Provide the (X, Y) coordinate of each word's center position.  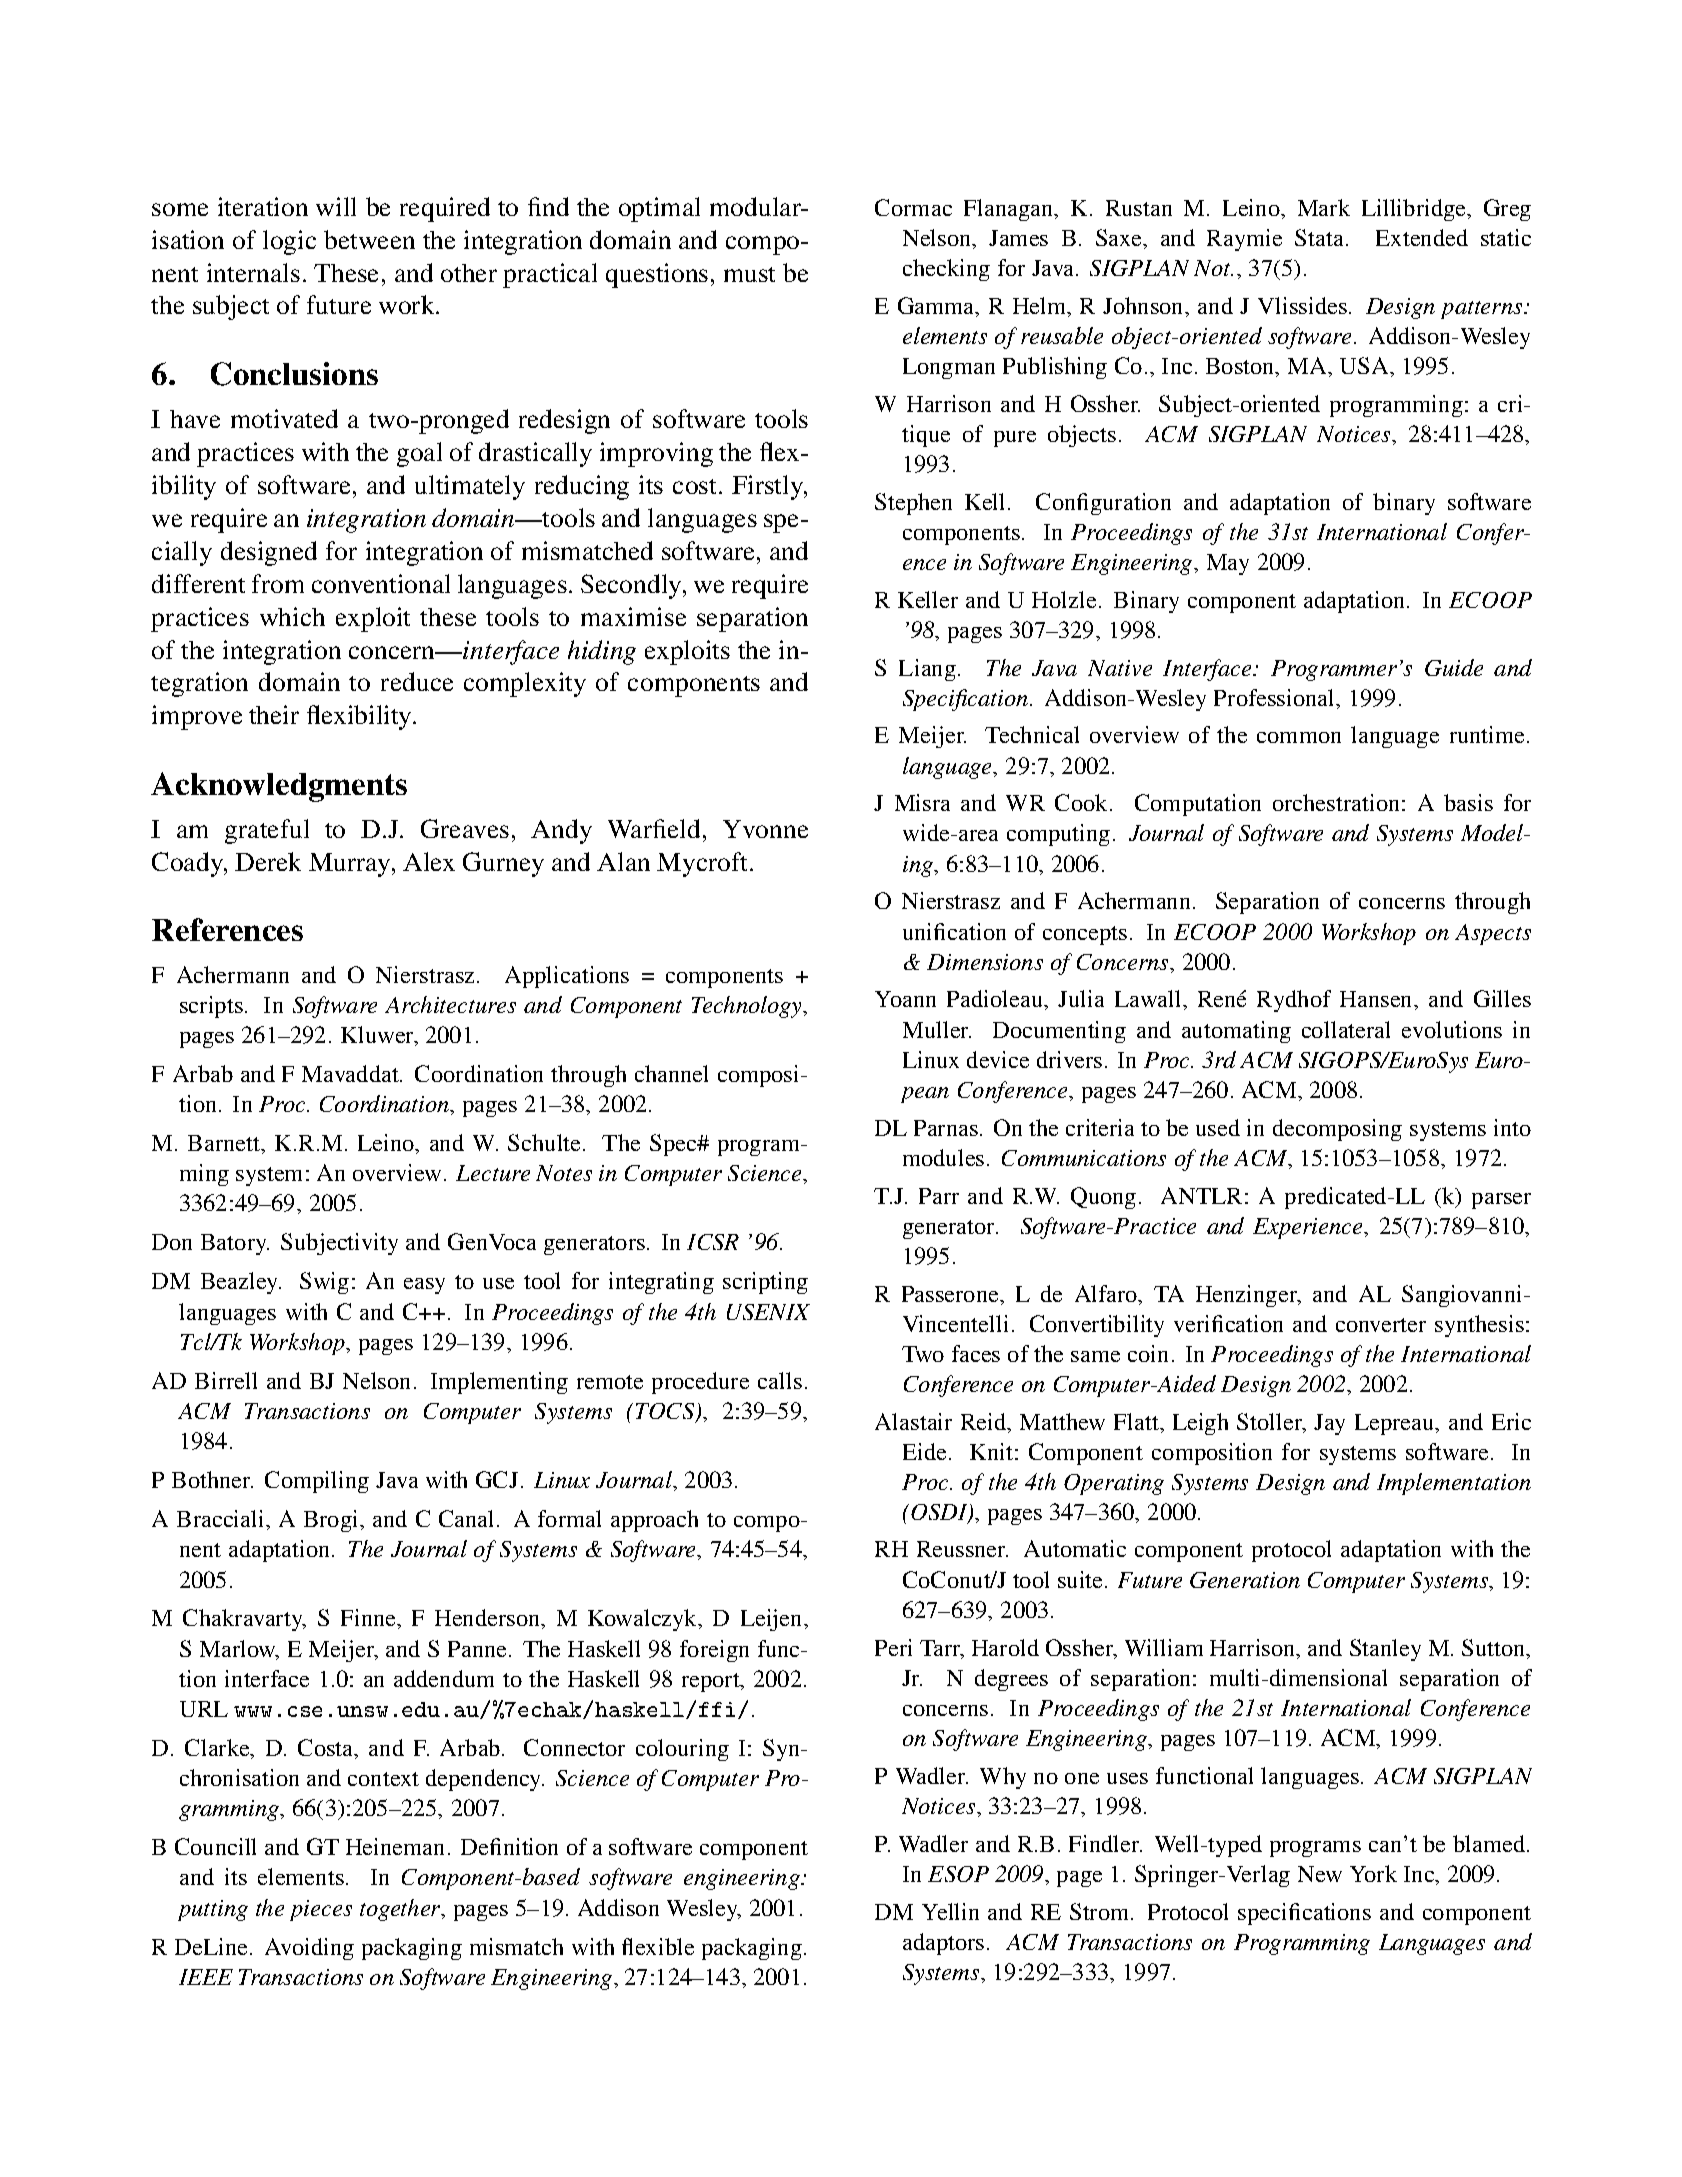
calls (780, 1380)
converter (1381, 1325)
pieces (321, 1910)
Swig (324, 1283)
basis (1468, 802)
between (369, 239)
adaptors (943, 1944)
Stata (1321, 237)
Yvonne (765, 829)
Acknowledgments (279, 787)
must (749, 274)
